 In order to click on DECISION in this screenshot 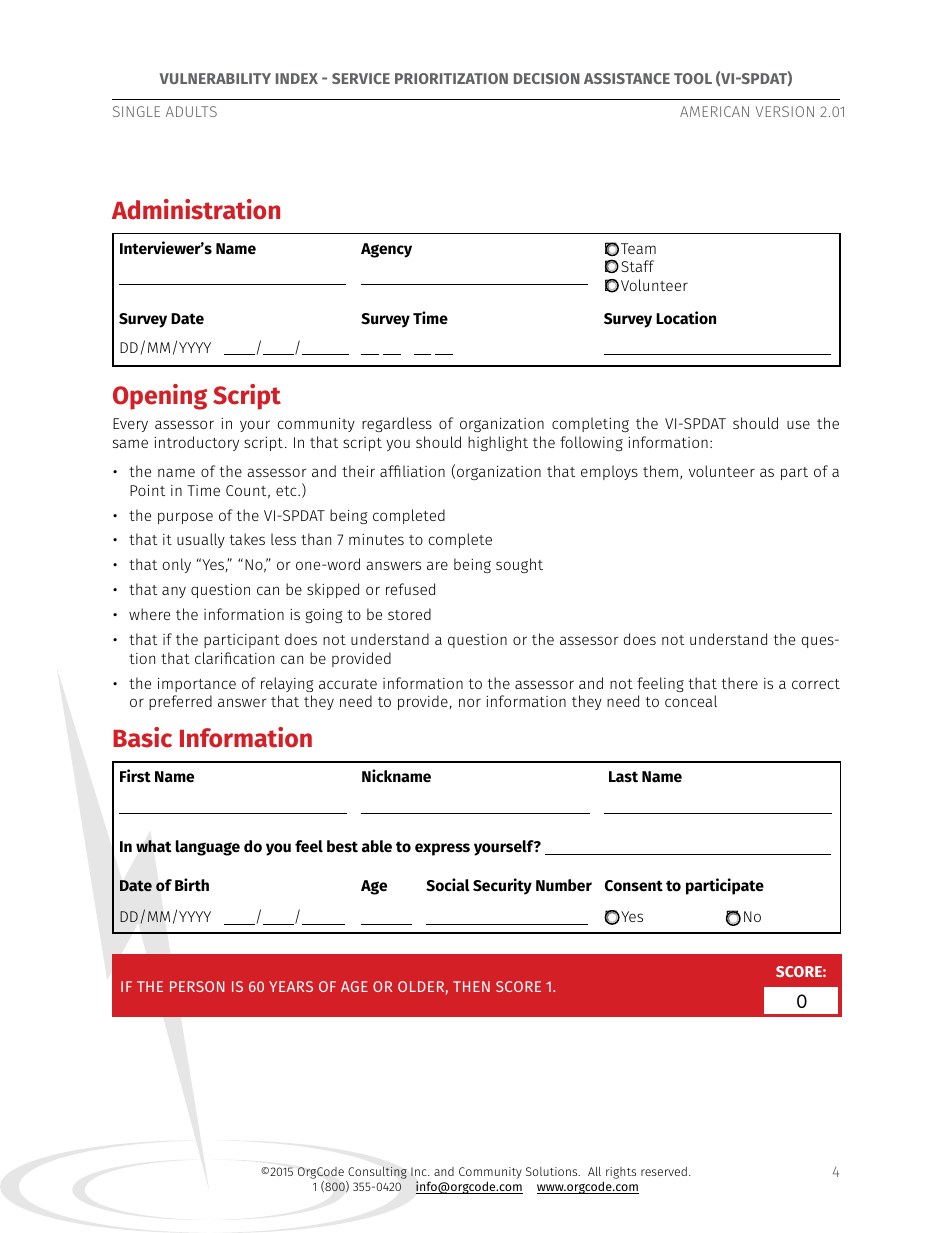, I will do `click(546, 78)`.
